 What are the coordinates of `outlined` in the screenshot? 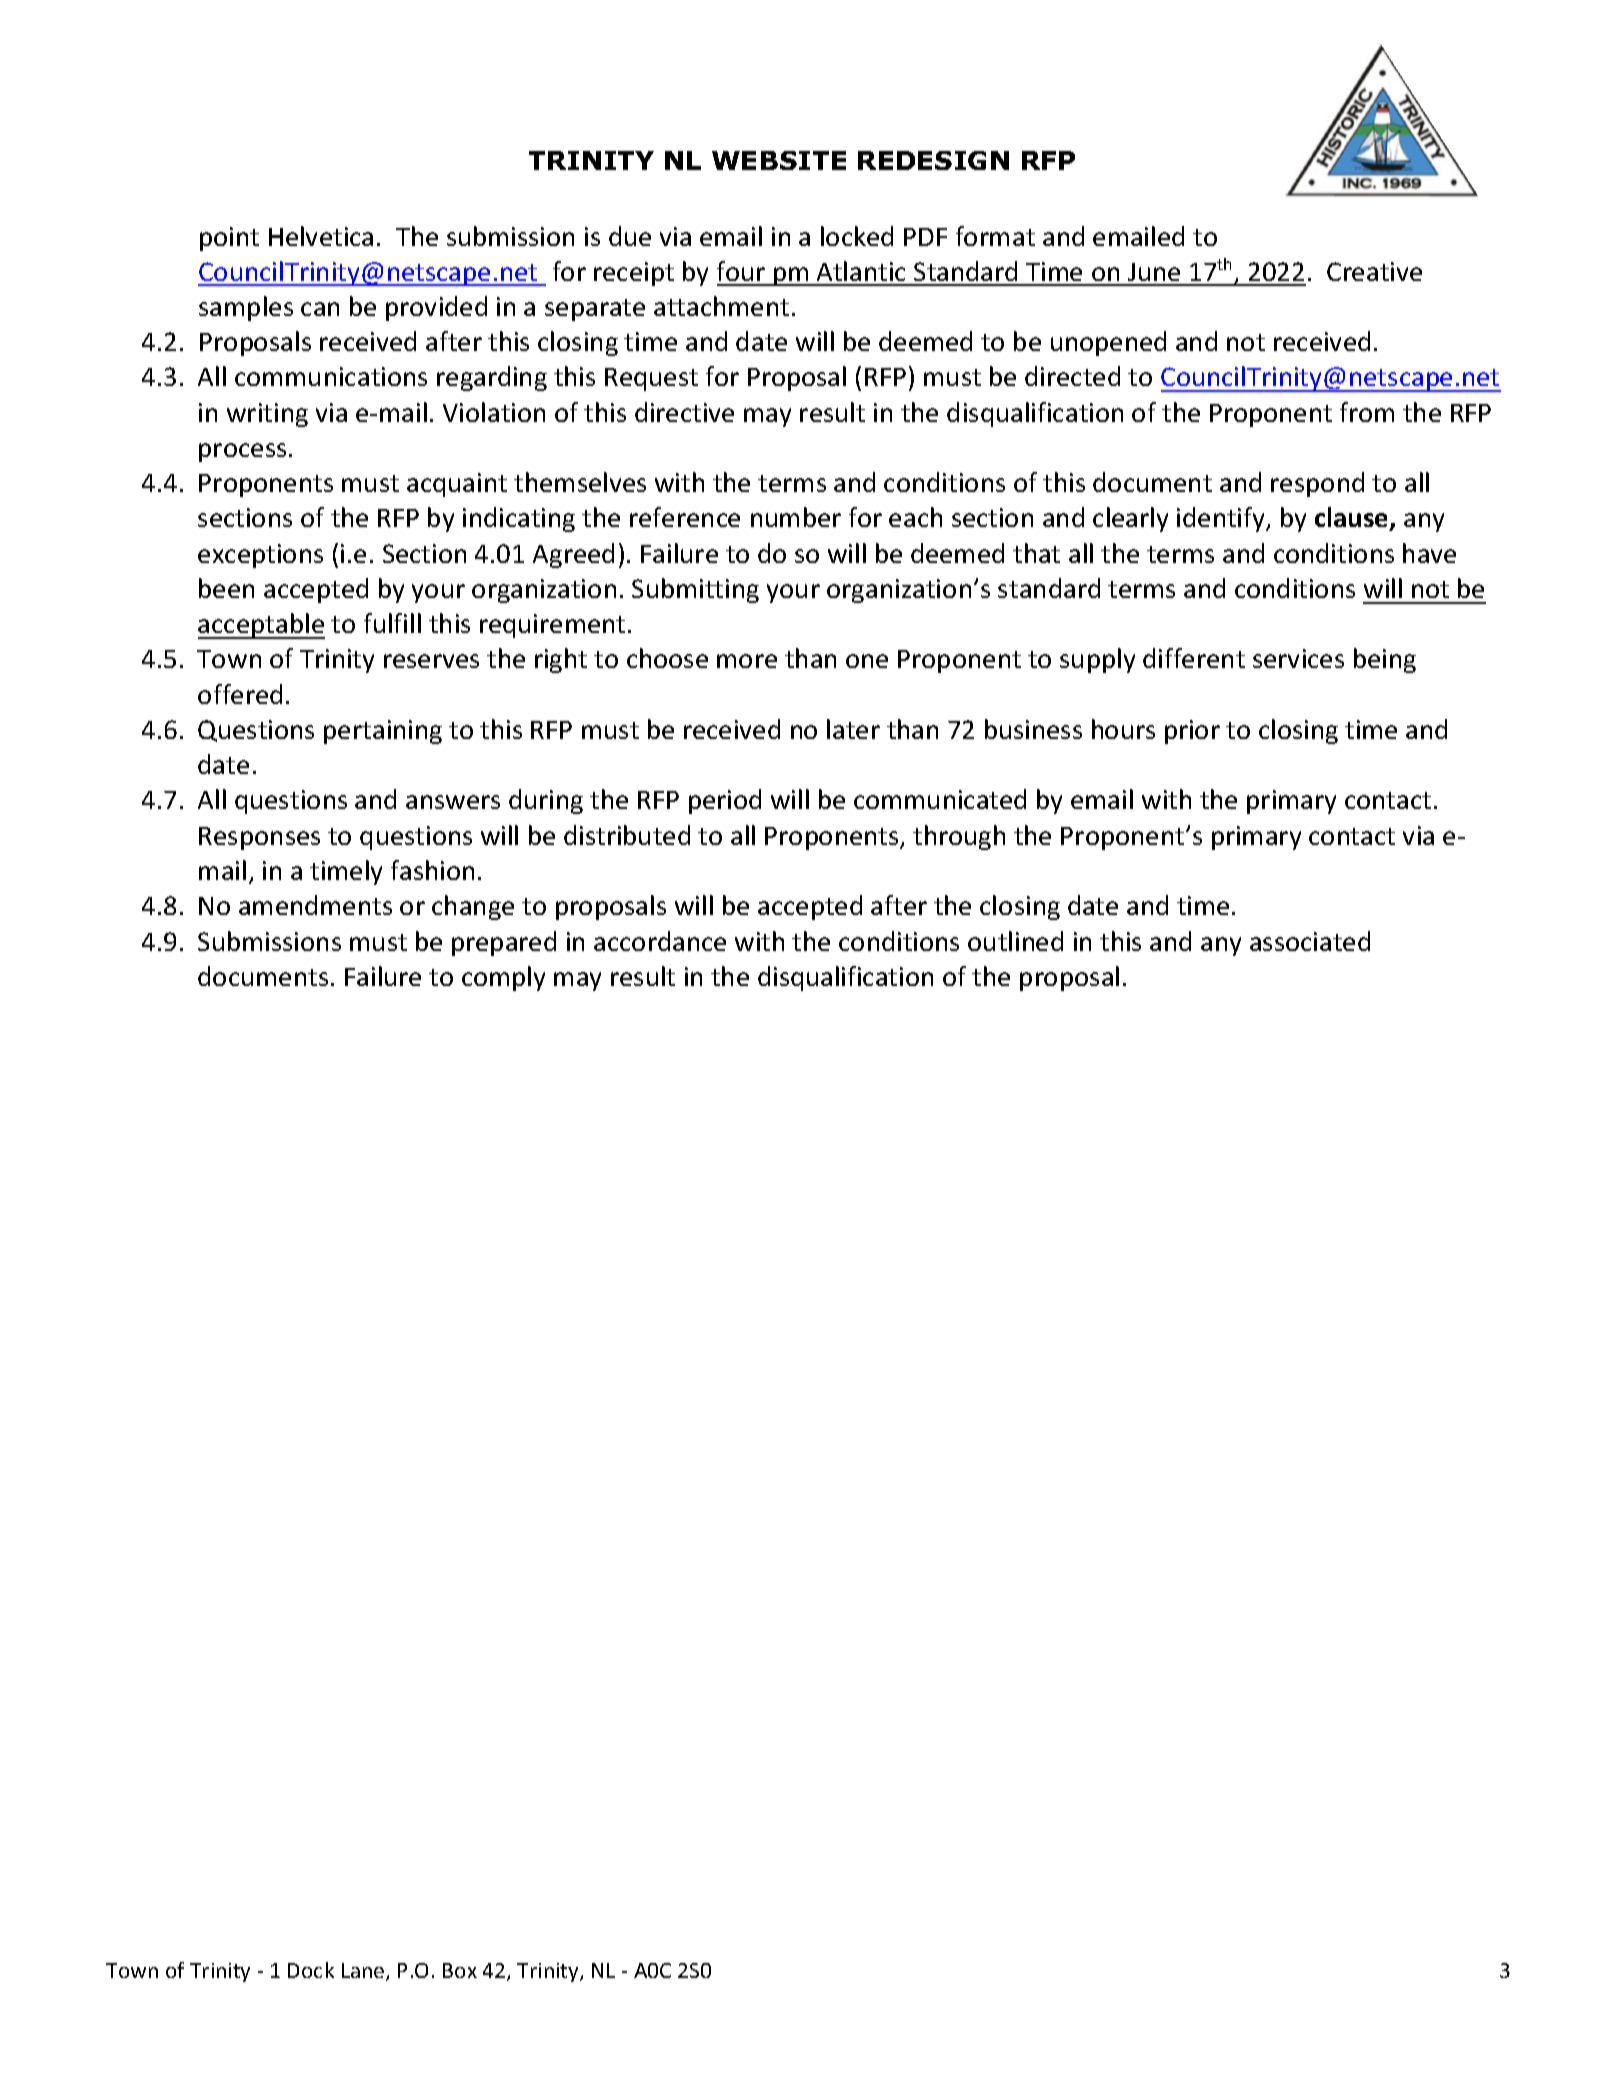 It's located at (1015, 941).
